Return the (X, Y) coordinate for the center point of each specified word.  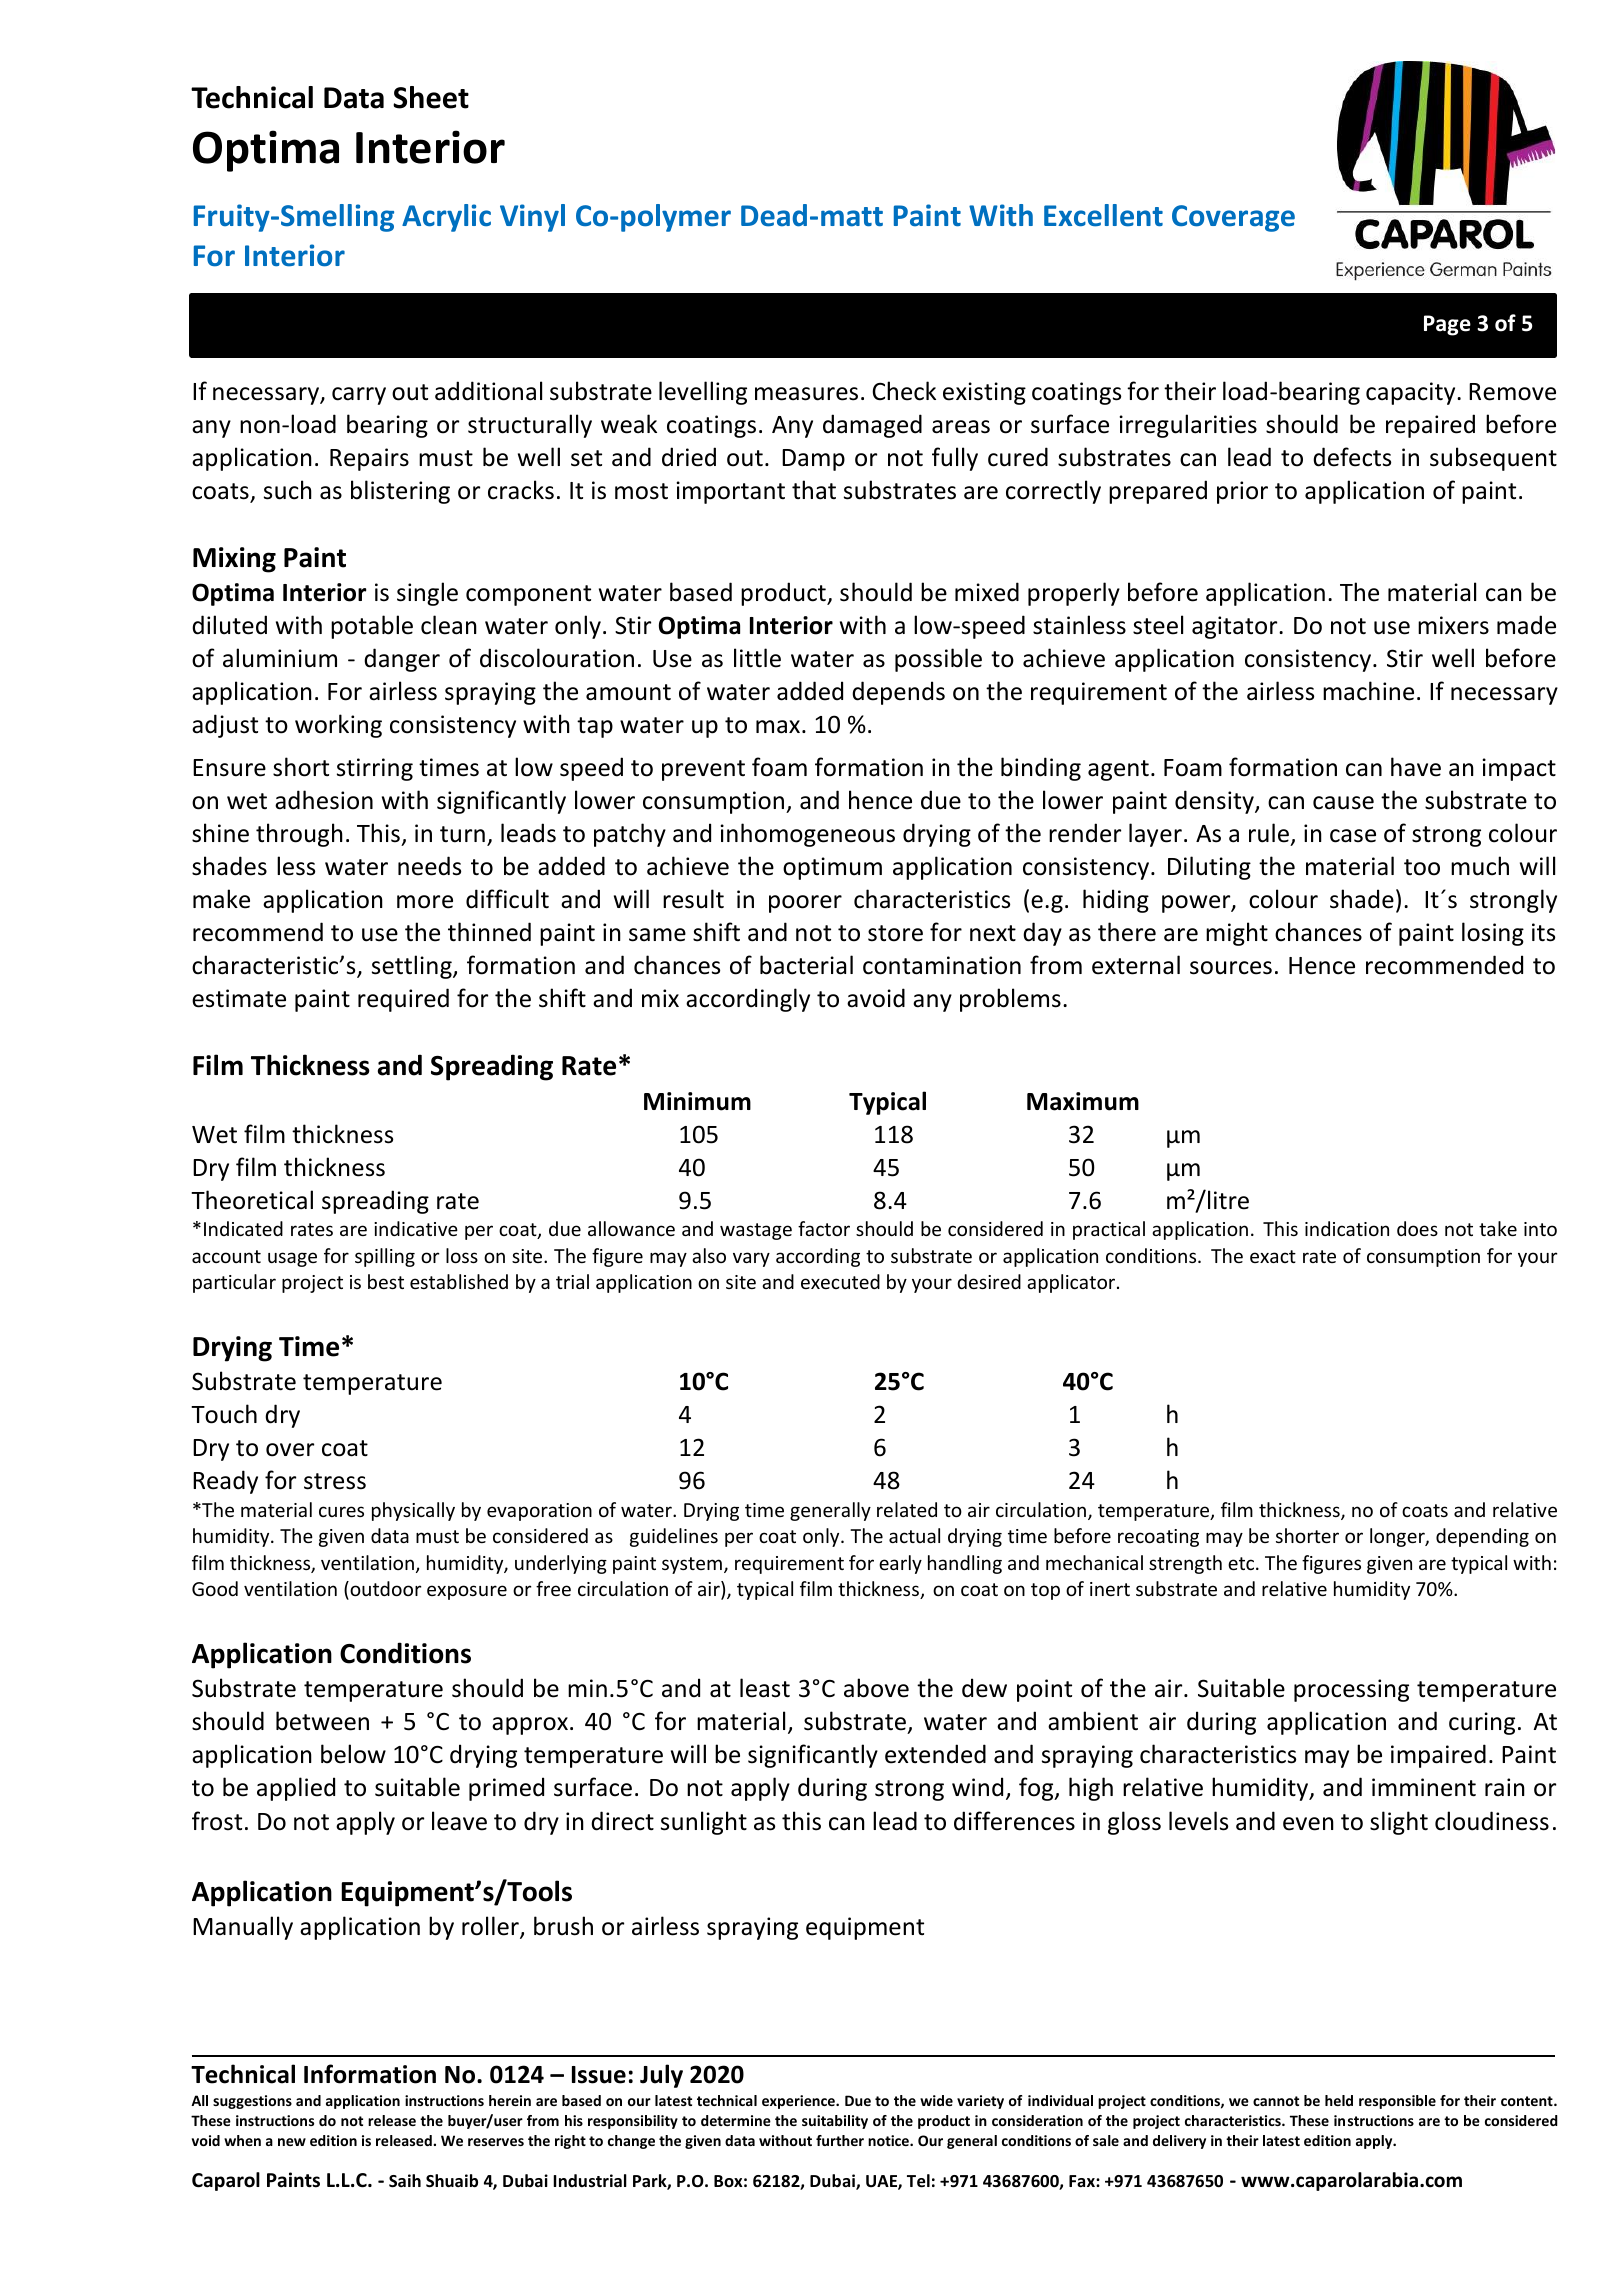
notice (889, 2140)
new (292, 2142)
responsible (1397, 2102)
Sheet (431, 97)
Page (1447, 325)
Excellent (1103, 215)
